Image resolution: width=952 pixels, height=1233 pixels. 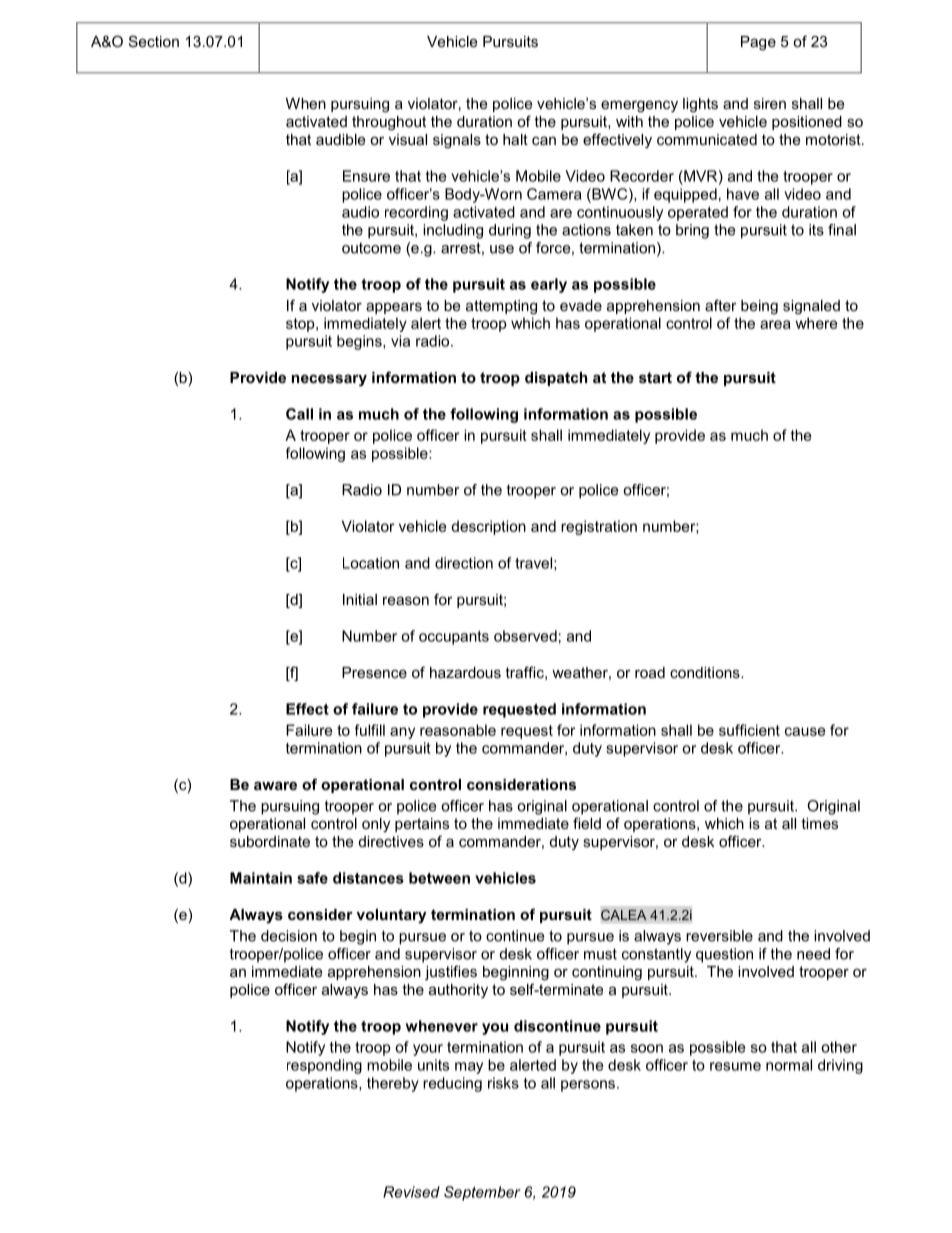 I want to click on halt, so click(x=515, y=139).
